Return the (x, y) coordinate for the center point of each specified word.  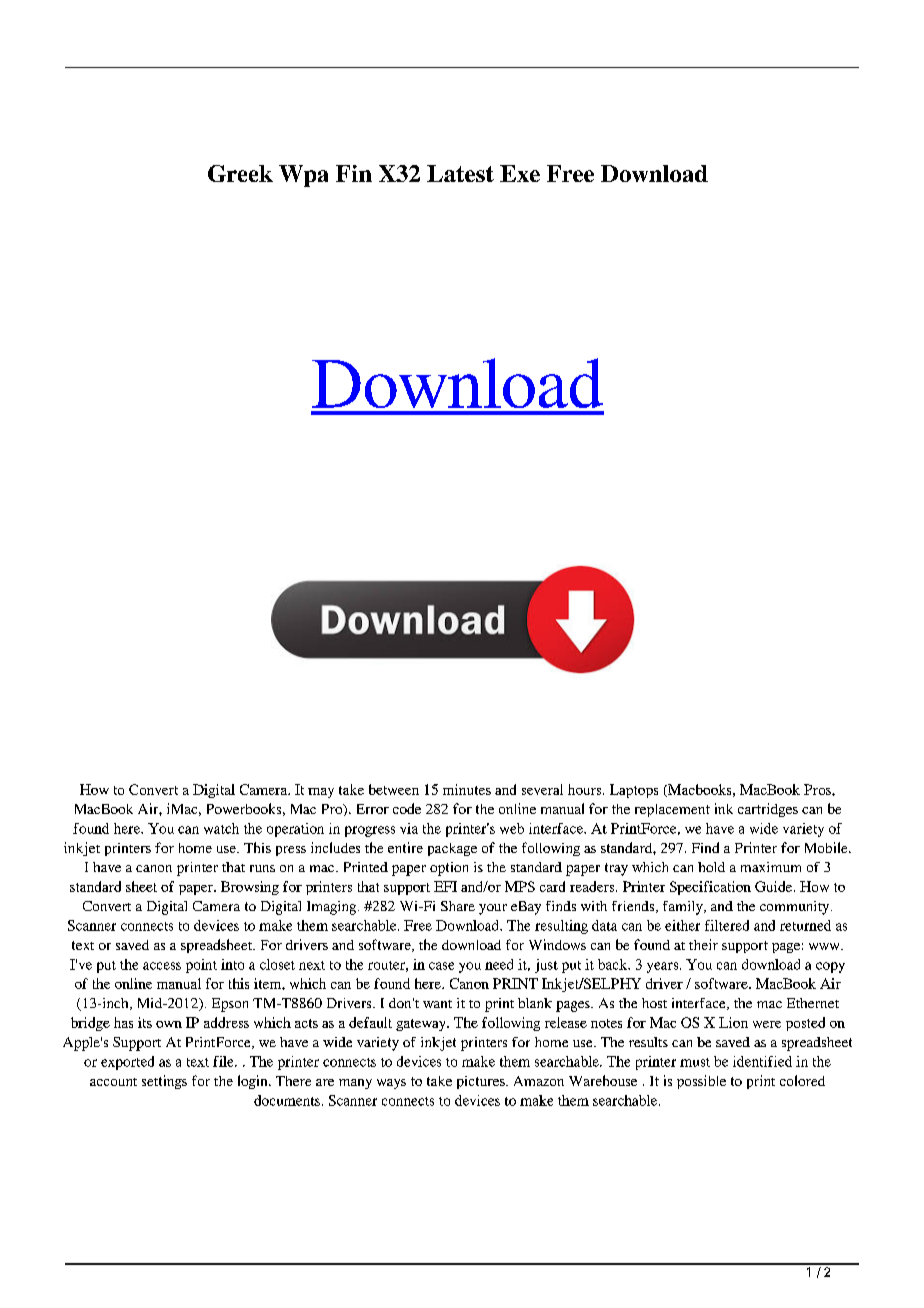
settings (164, 1082)
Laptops (634, 791)
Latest (460, 173)
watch (221, 828)
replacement (672, 810)
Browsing (250, 888)
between (394, 789)
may (321, 793)
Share (458, 906)
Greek (240, 173)
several (542, 789)
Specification (710, 888)
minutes (467, 789)
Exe (520, 173)
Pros (818, 789)
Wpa (303, 176)
